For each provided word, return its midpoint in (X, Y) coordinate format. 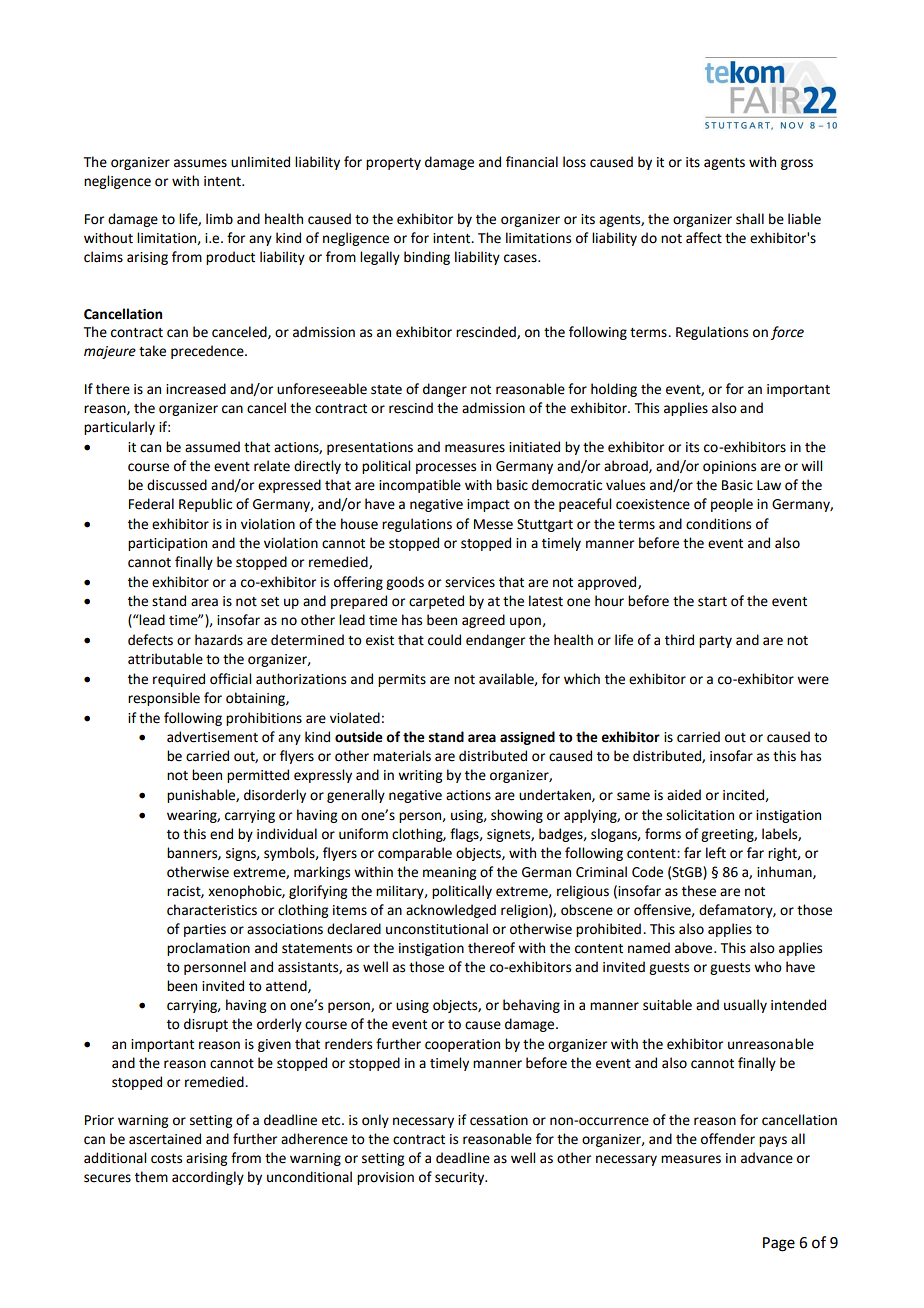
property (393, 164)
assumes (200, 163)
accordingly (208, 1178)
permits (402, 680)
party (715, 642)
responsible (164, 699)
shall (750, 219)
